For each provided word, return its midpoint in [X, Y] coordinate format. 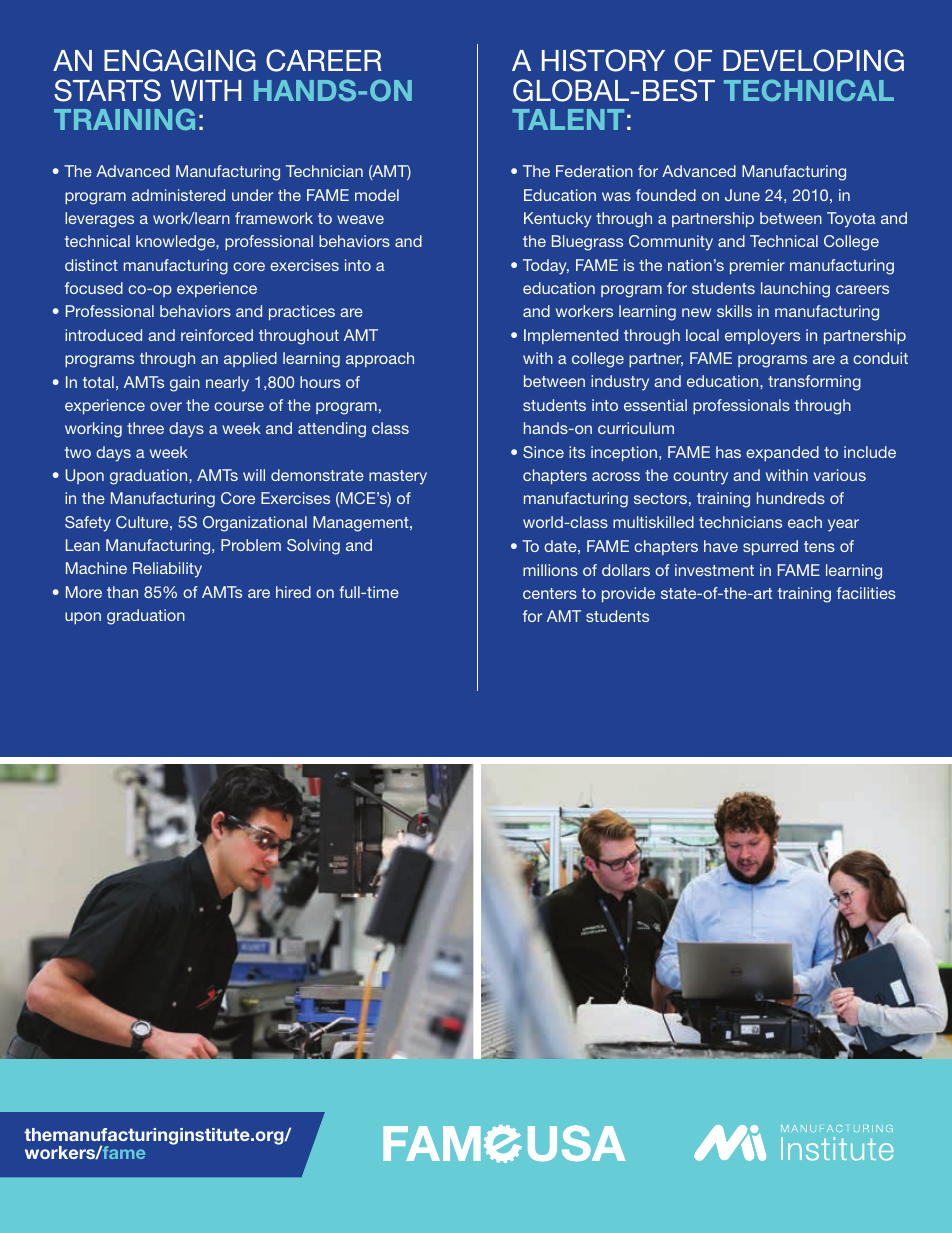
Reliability [167, 570]
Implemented [571, 336]
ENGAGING [180, 60]
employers [762, 337]
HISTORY [603, 60]
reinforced [217, 335]
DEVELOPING [813, 60]
